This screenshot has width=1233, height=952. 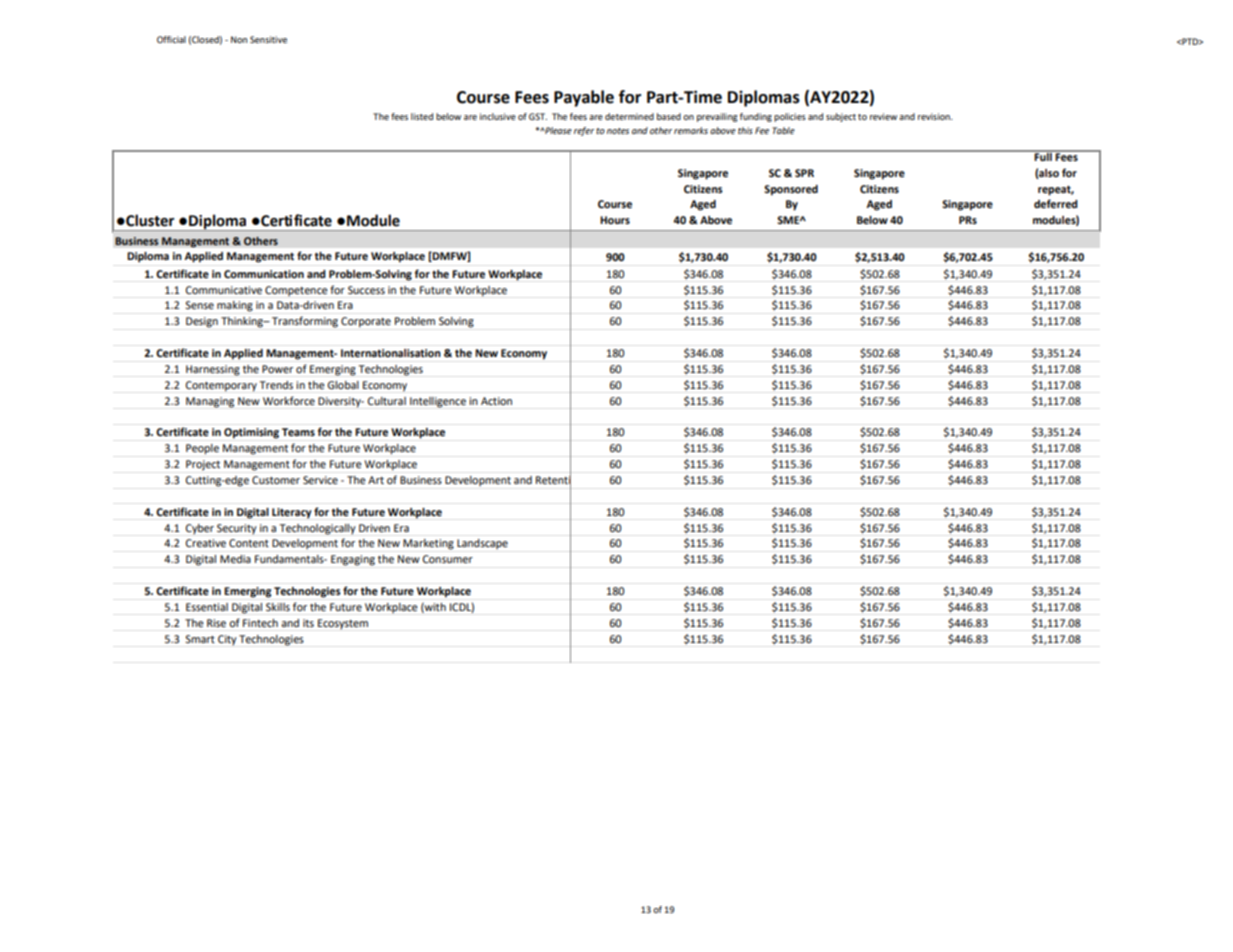 What do you see at coordinates (1056, 204) in the screenshot?
I see `deferred` at bounding box center [1056, 204].
